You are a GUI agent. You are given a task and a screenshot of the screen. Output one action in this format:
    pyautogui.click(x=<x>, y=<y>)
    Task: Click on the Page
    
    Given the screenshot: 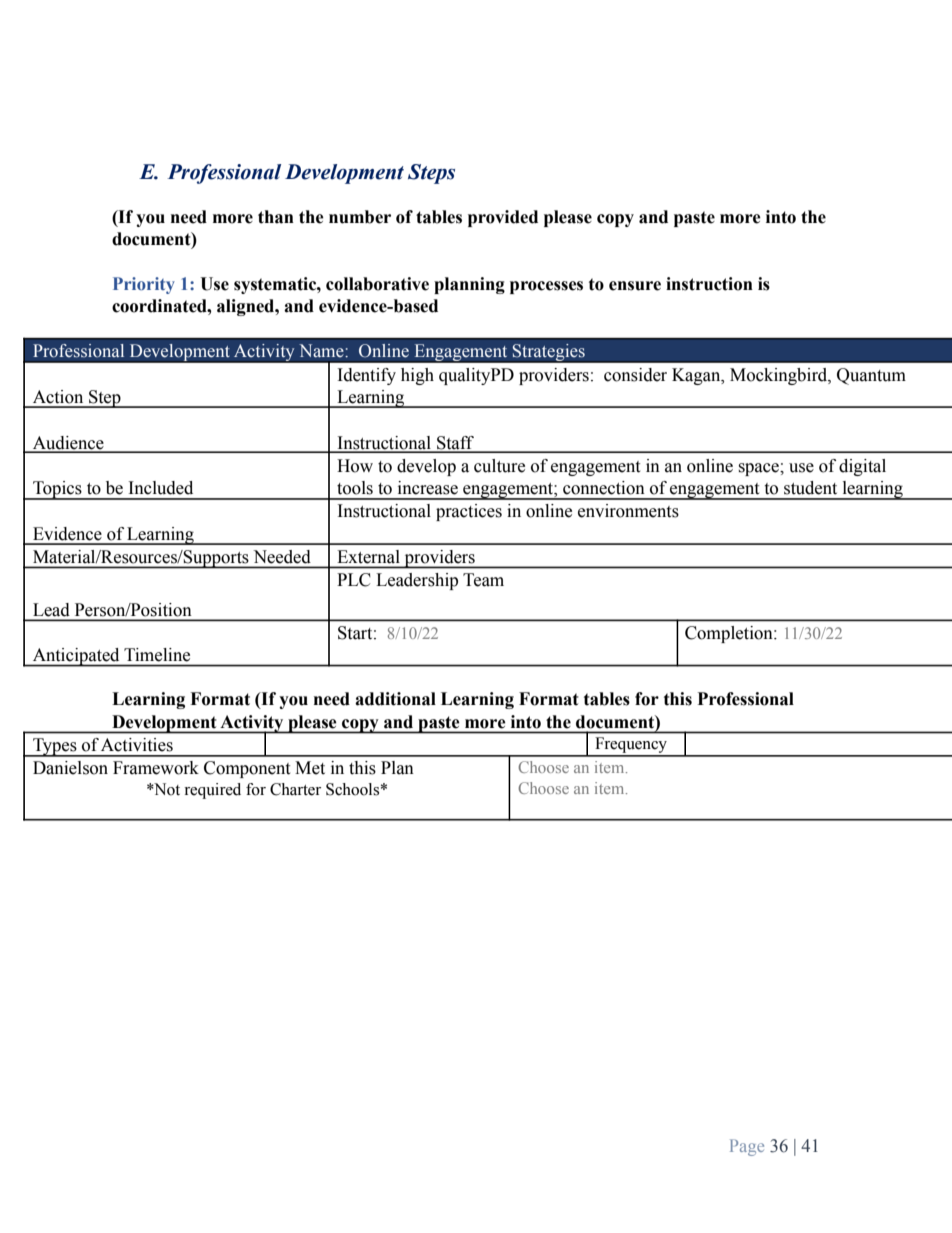 What is the action you would take?
    pyautogui.click(x=747, y=1147)
